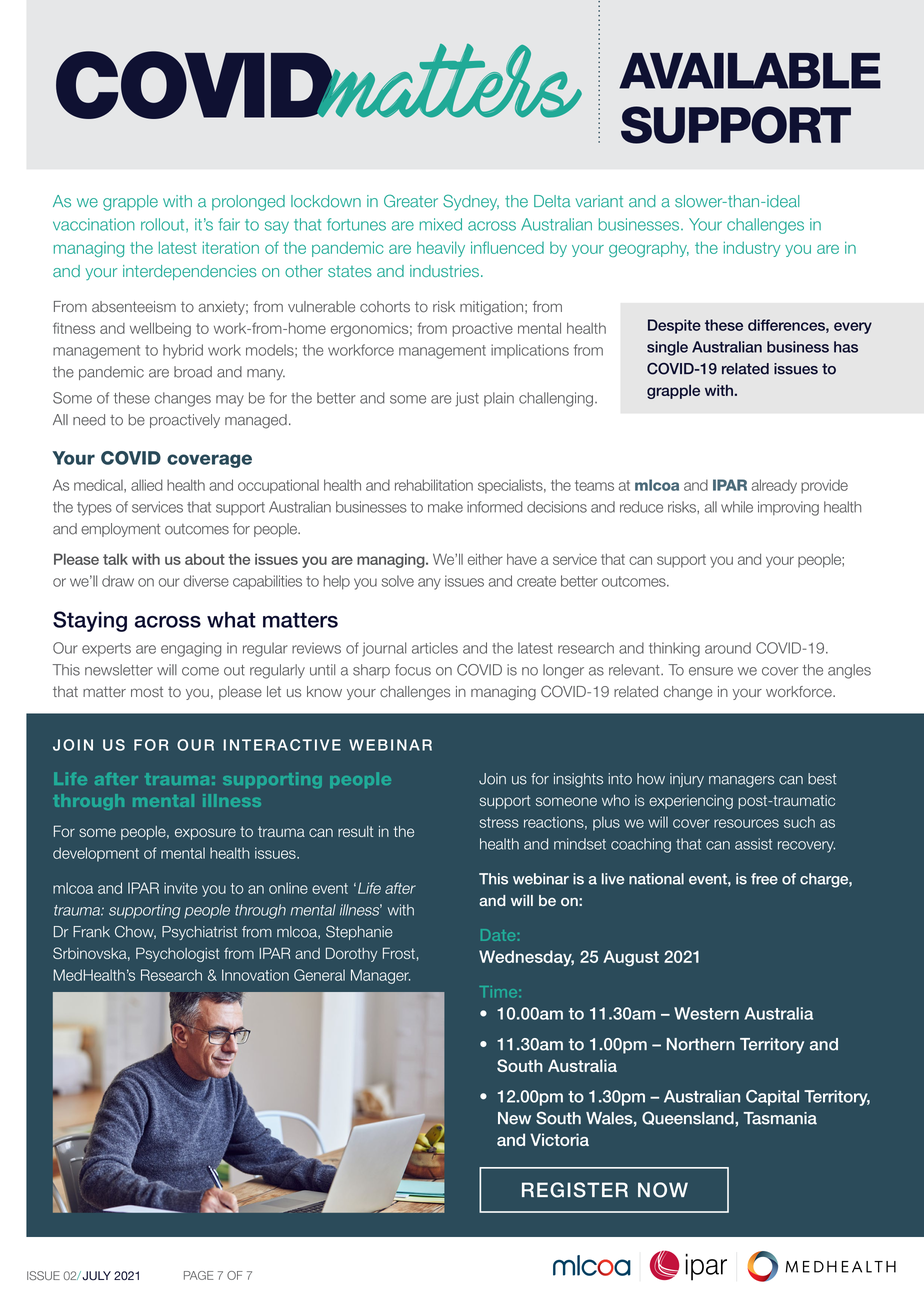 The image size is (924, 1308). What do you see at coordinates (248, 203) in the page?
I see `prolonged` at bounding box center [248, 203].
